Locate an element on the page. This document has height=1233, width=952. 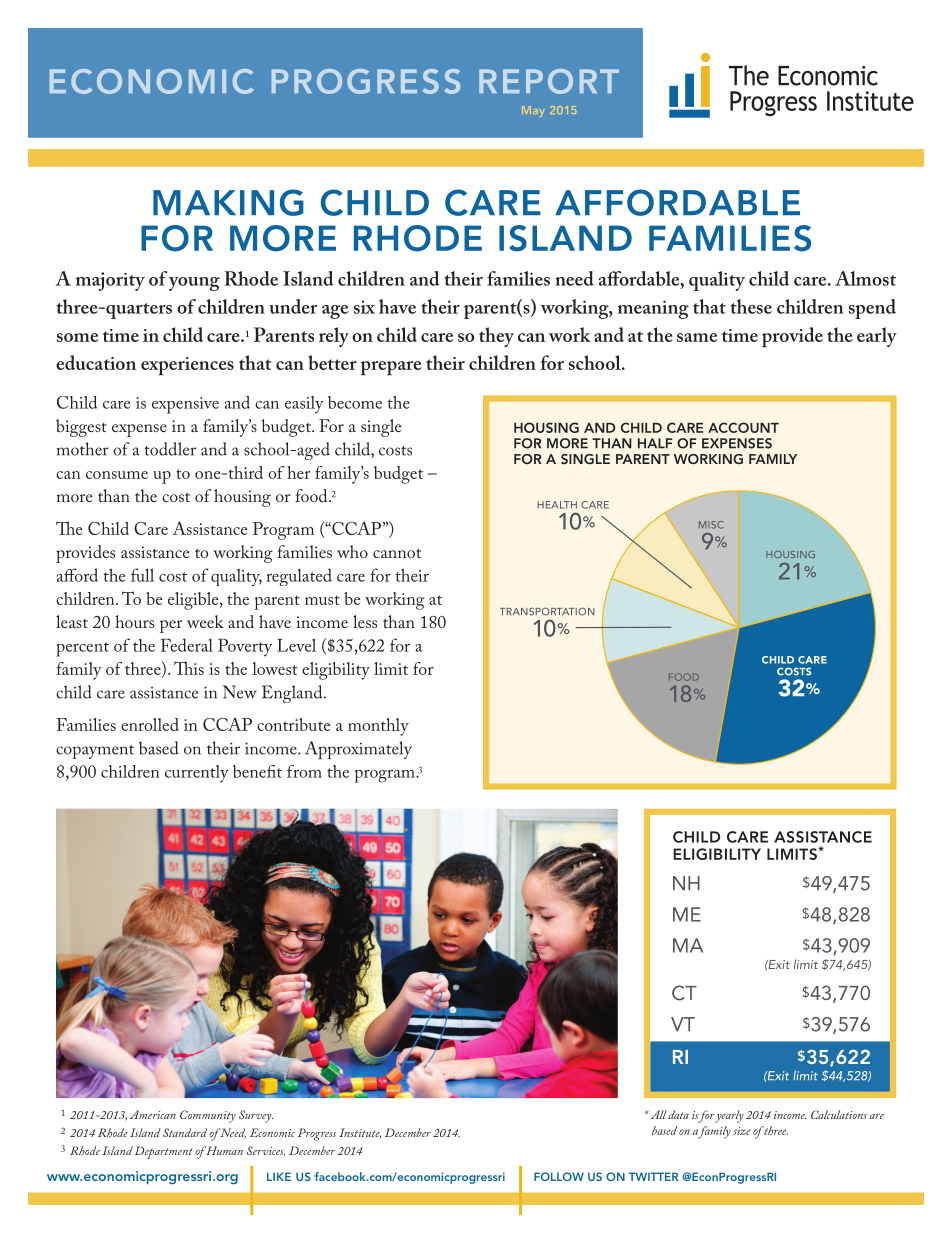
May is located at coordinates (533, 111).
